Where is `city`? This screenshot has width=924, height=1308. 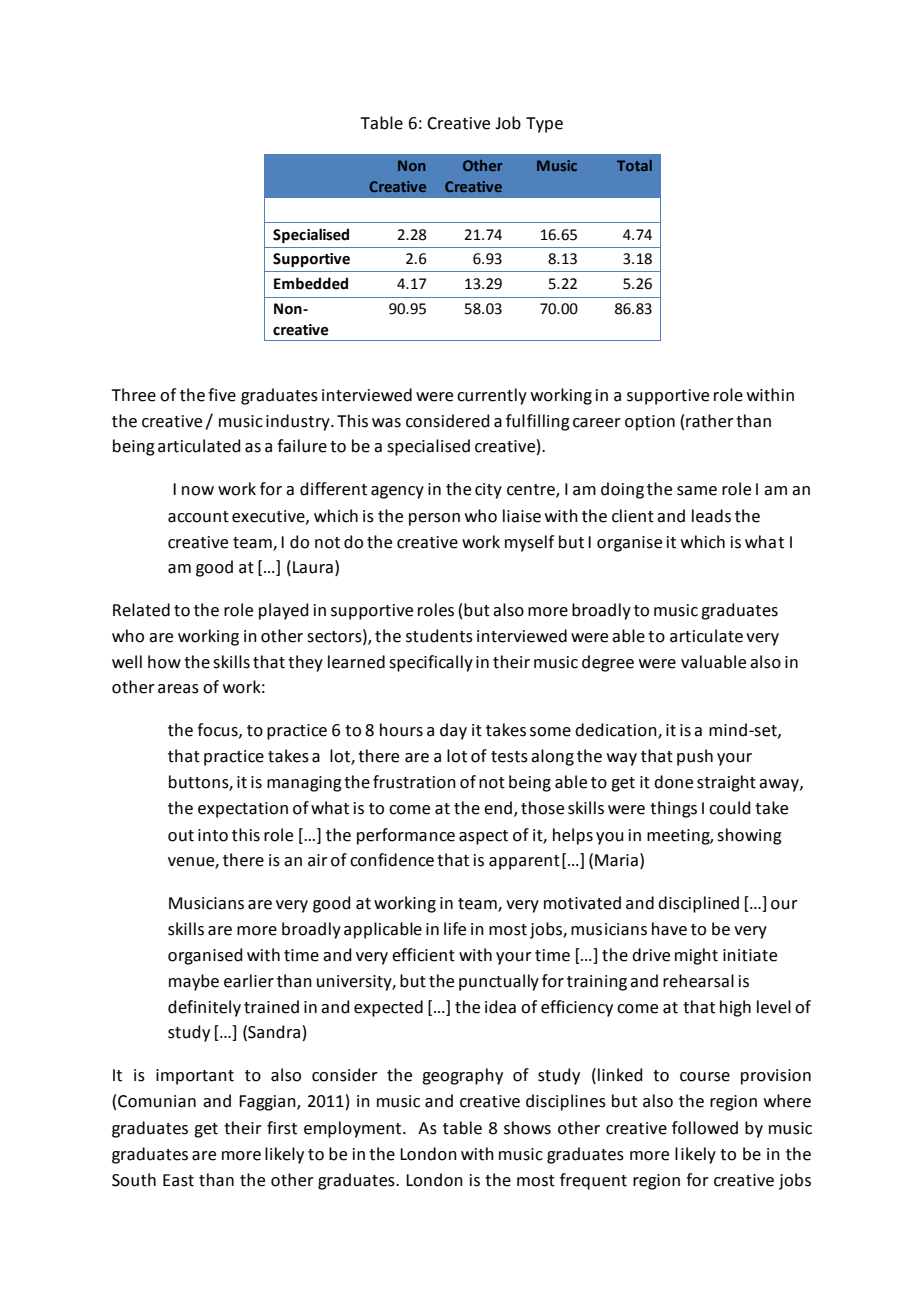 city is located at coordinates (488, 491).
